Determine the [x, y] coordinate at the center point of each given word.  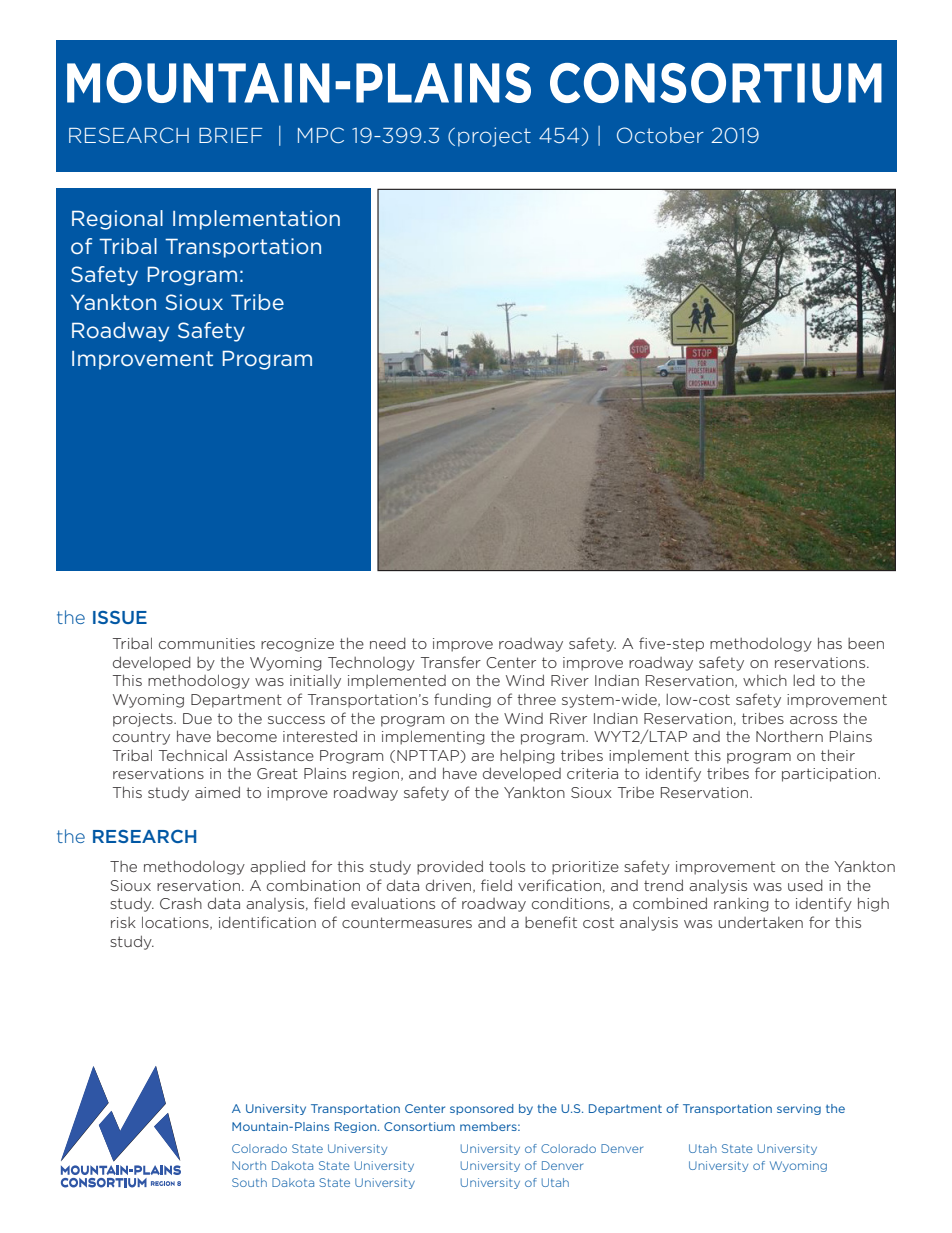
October [660, 135]
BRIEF [231, 135]
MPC [321, 135]
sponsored [481, 1109]
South [249, 1182]
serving [799, 1109]
